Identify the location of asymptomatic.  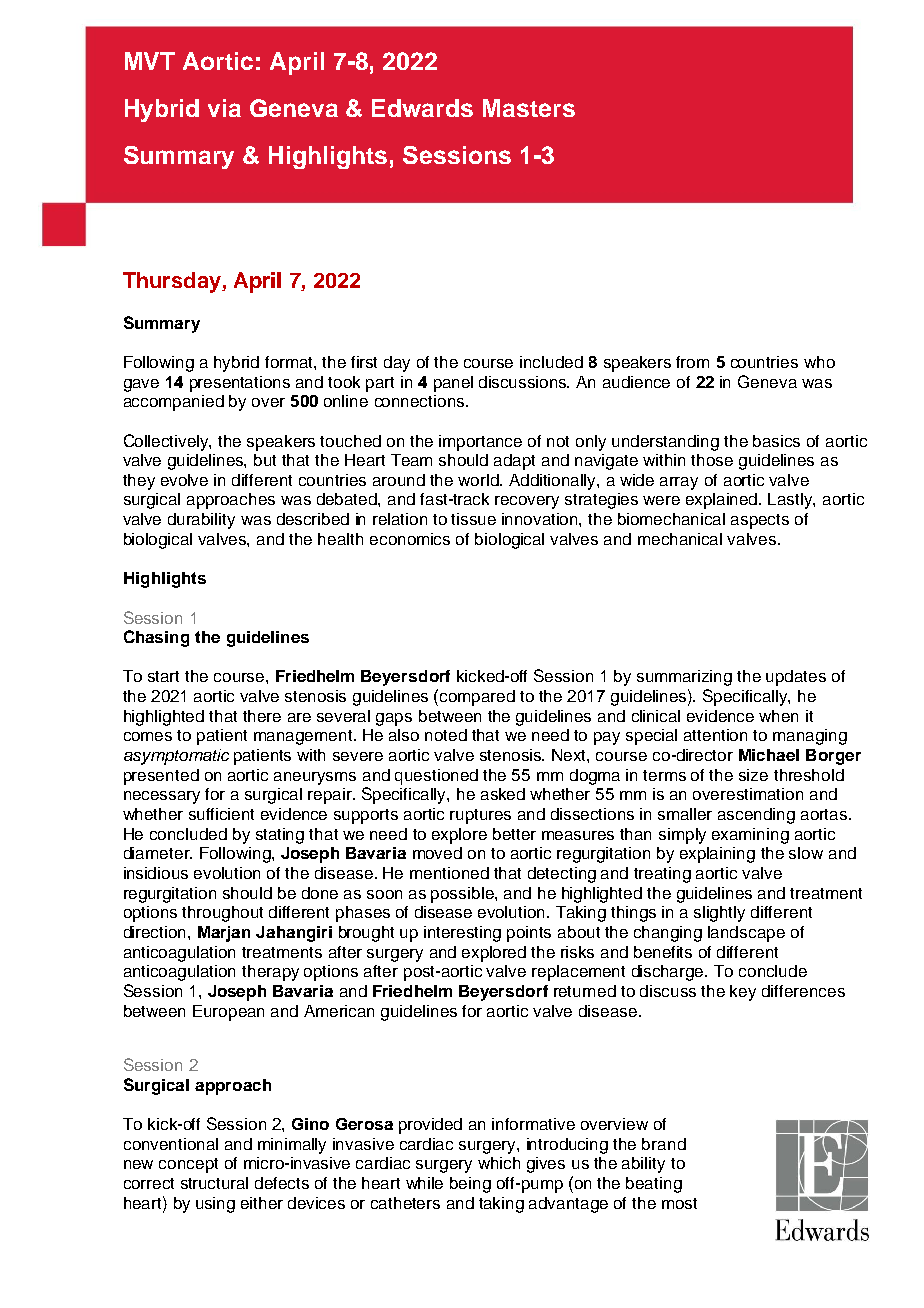
(176, 757).
